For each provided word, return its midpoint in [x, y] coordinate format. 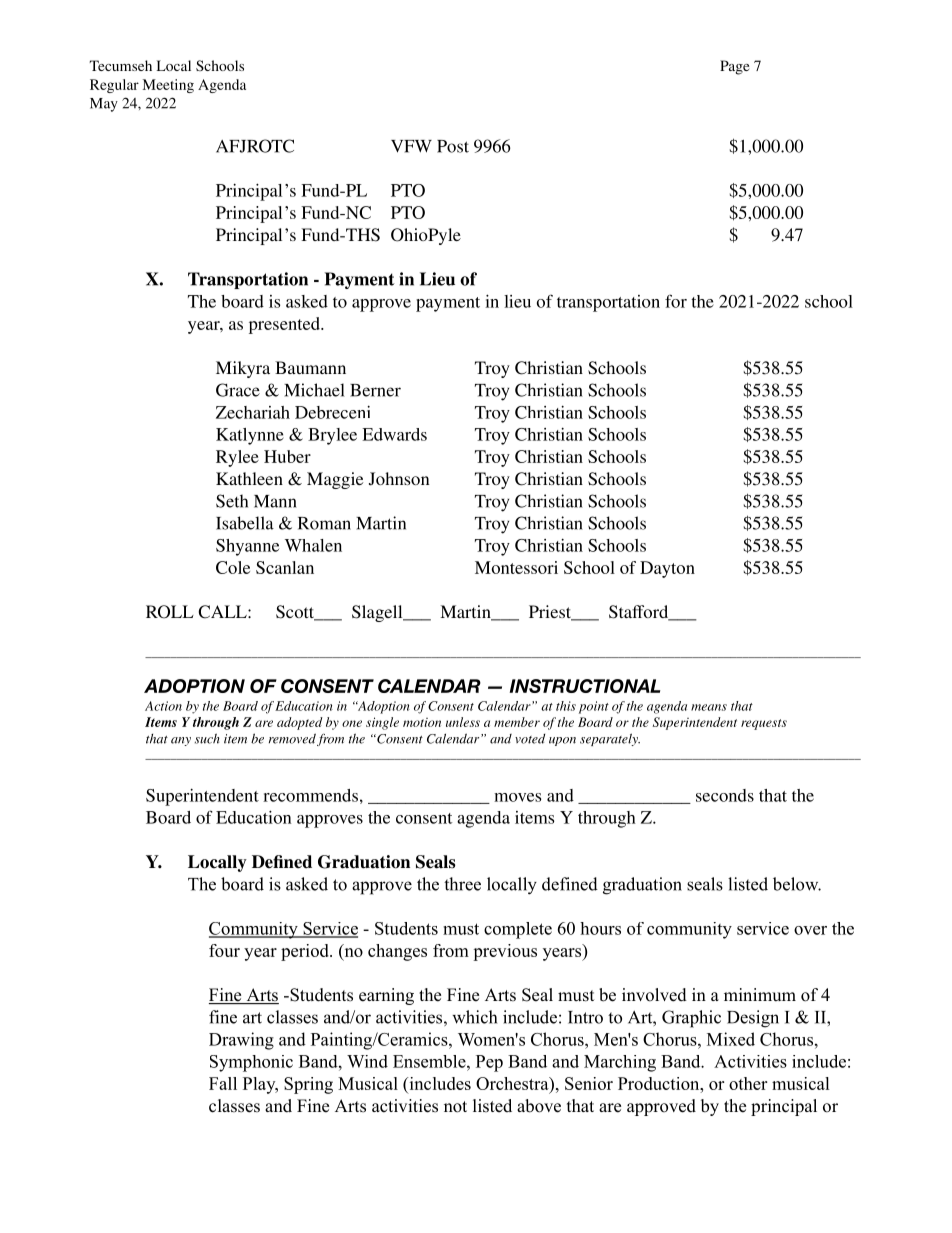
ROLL [170, 612]
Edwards [394, 434]
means [709, 707]
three [462, 884]
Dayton [667, 569]
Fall [223, 1083]
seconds [725, 795]
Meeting [168, 86]
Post [453, 146]
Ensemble [430, 1061]
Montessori [516, 567]
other [748, 1083]
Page [734, 67]
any [181, 741]
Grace [238, 390]
